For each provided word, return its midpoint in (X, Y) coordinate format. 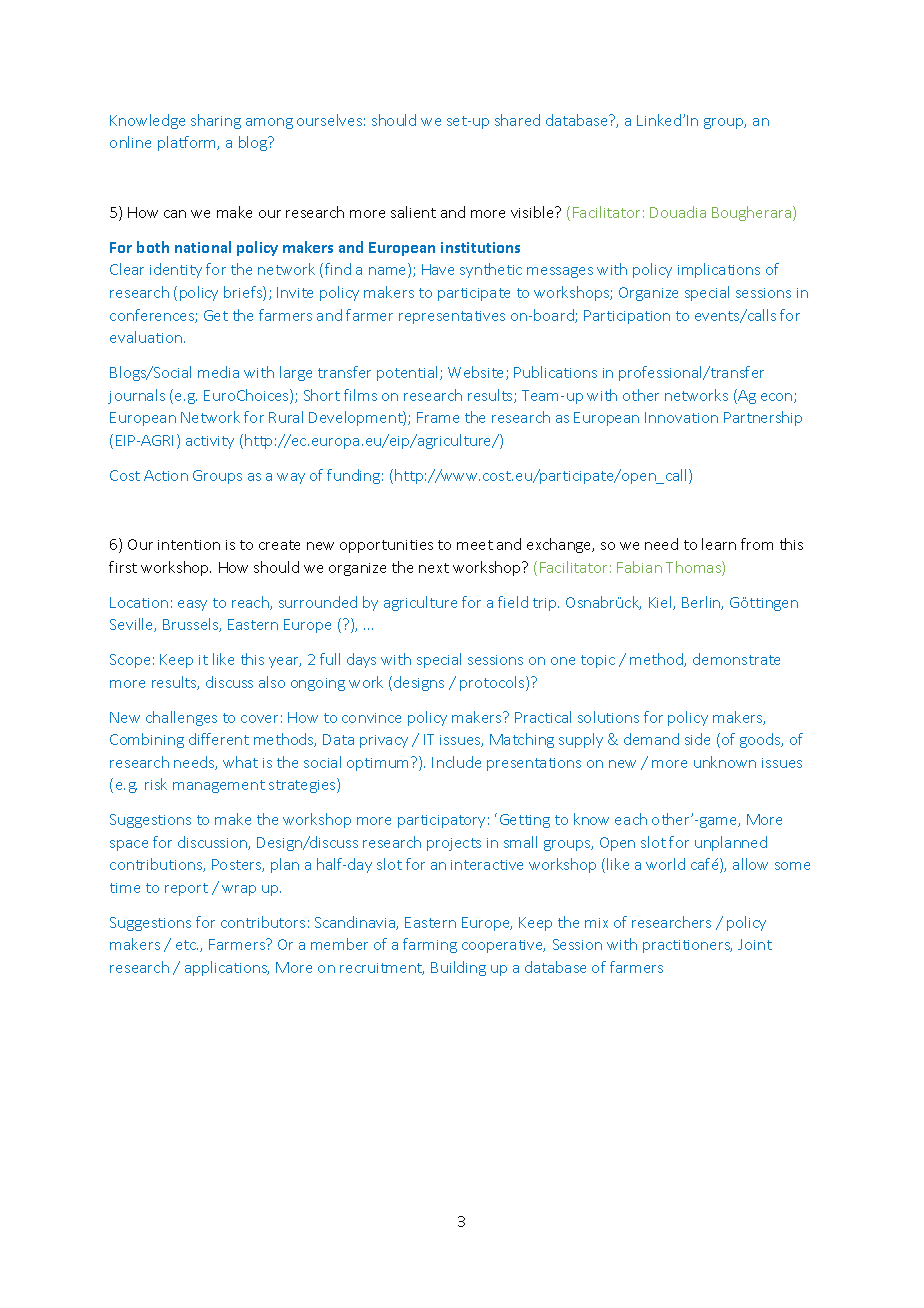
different (219, 739)
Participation (627, 317)
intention (189, 545)
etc (187, 945)
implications (719, 270)
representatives (452, 317)
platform (188, 143)
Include (456, 762)
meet (475, 545)
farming (430, 945)
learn (719, 544)
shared (517, 120)
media (218, 372)
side (697, 739)
